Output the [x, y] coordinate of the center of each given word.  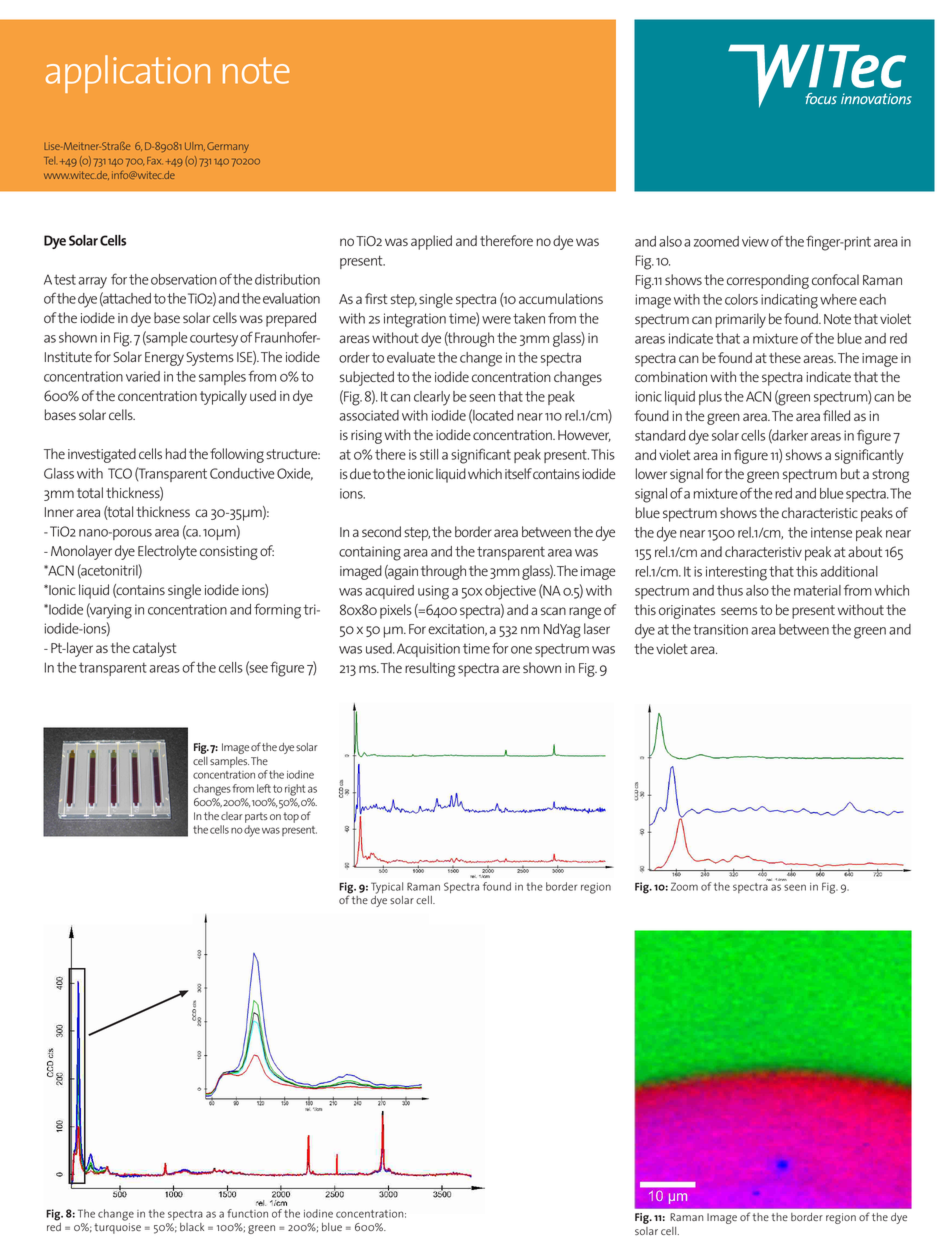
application [128, 74]
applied [431, 242]
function [247, 1213]
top [291, 817]
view [755, 241]
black [192, 1227]
